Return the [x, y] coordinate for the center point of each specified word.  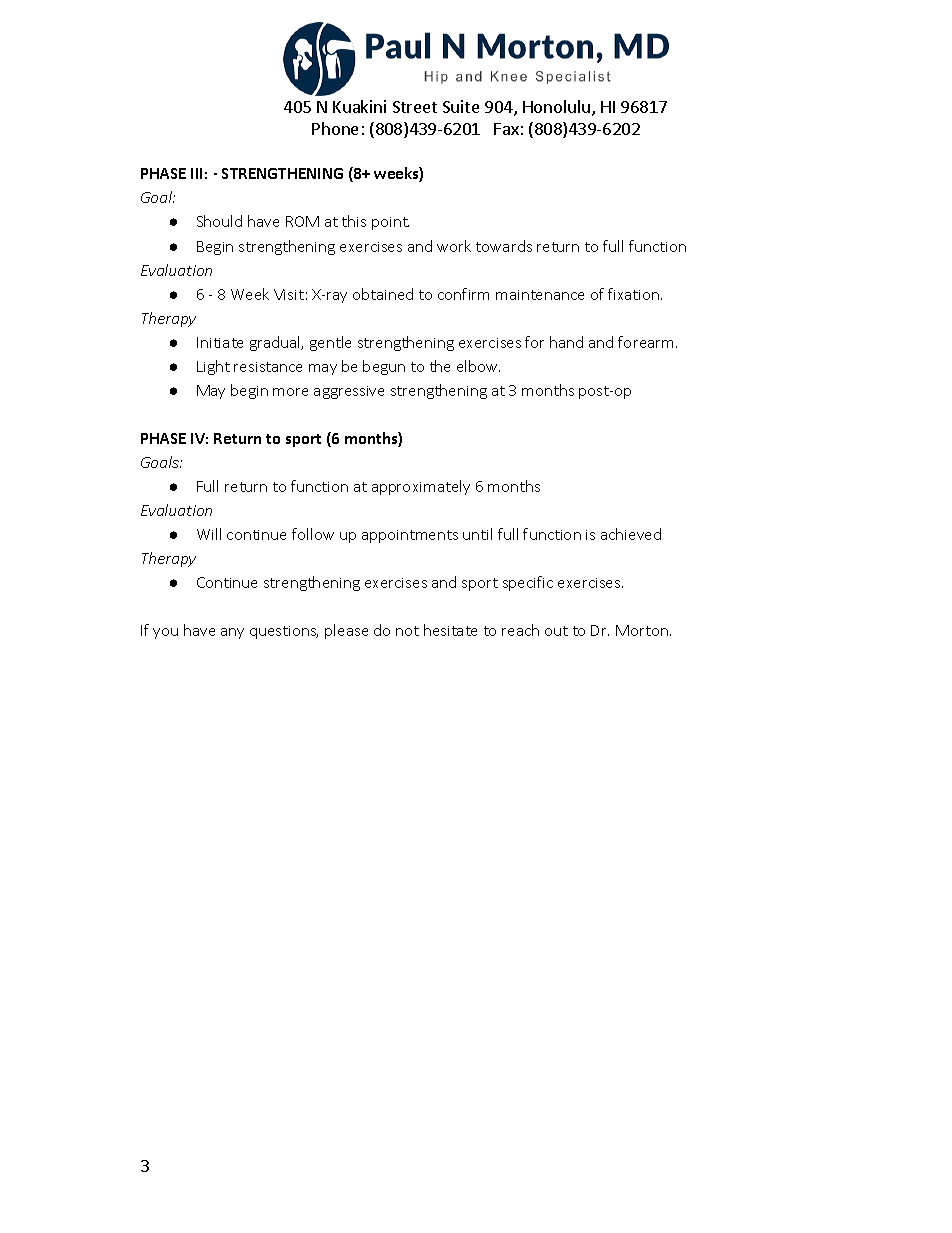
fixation [635, 294]
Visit [289, 294]
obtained [383, 294]
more [290, 392]
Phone [335, 128]
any [232, 633]
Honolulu [556, 106]
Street [415, 107]
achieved [631, 534]
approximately [421, 487]
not [407, 631]
